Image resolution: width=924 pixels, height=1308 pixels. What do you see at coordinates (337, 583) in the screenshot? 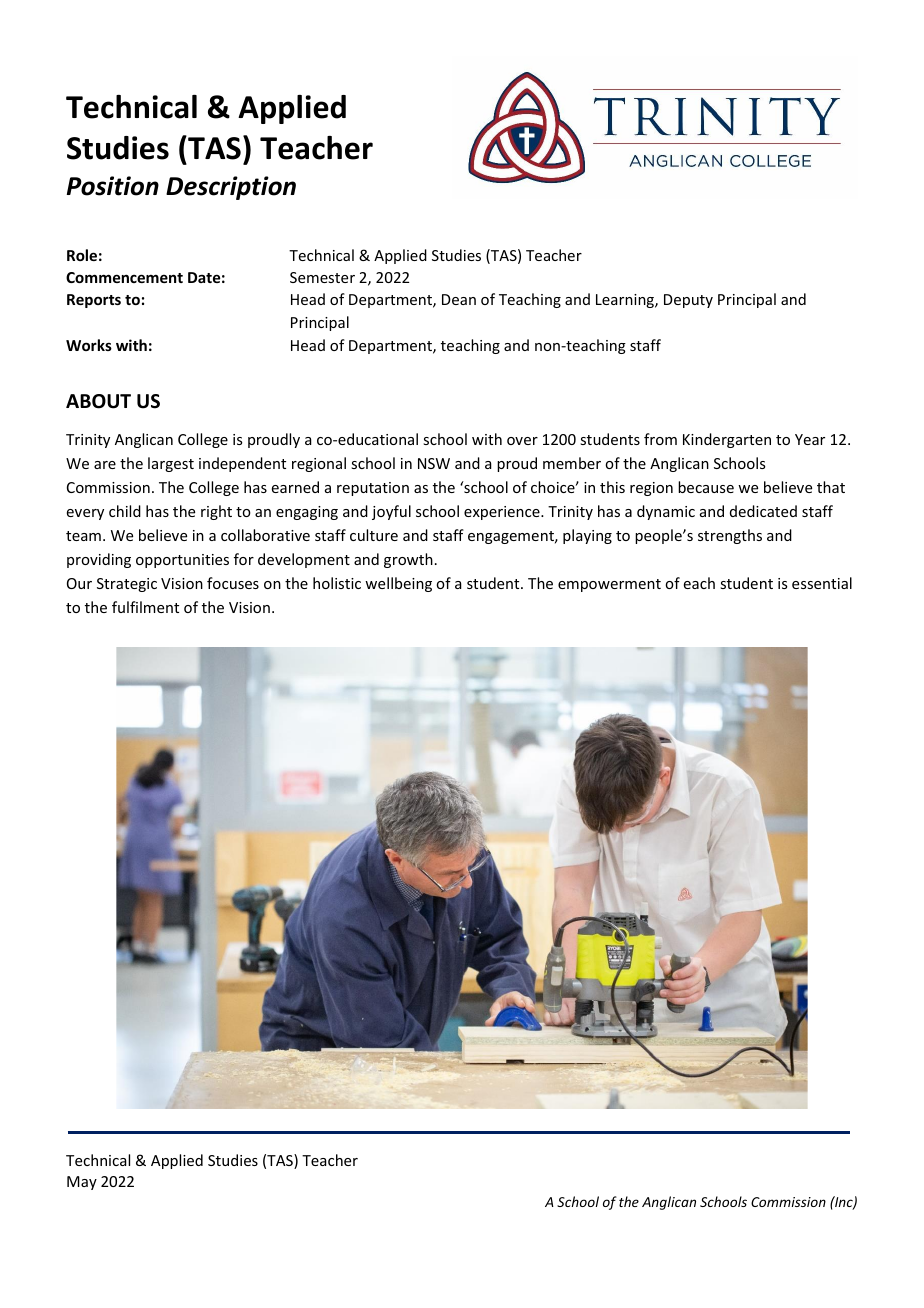
I see `holistic` at bounding box center [337, 583].
